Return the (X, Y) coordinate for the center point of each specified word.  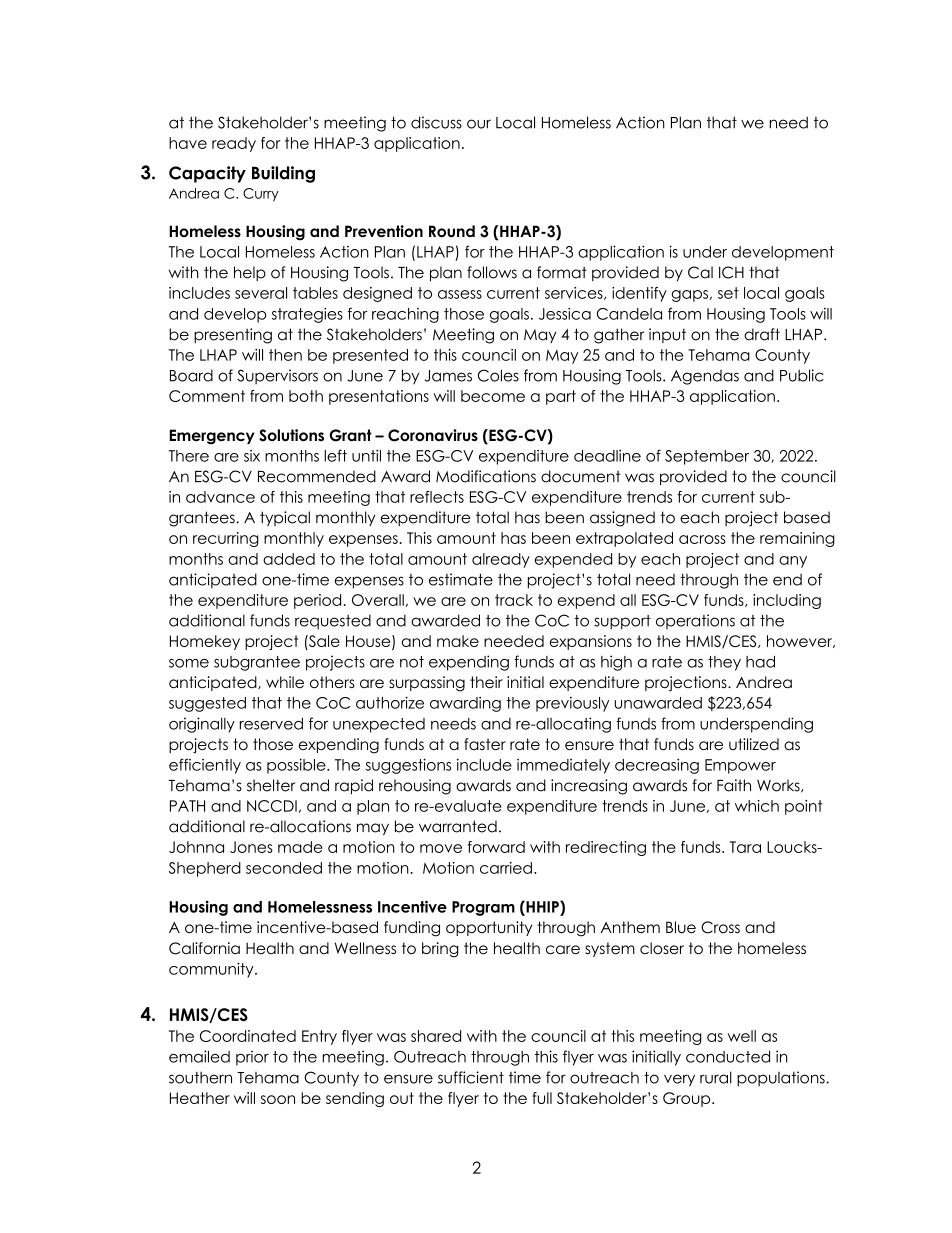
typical (285, 518)
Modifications (486, 476)
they (724, 663)
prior (252, 1058)
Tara (745, 847)
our (479, 124)
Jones (251, 847)
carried (506, 868)
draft (762, 334)
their (486, 682)
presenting (233, 336)
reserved (271, 724)
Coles (498, 375)
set (728, 293)
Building (283, 174)
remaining (797, 539)
